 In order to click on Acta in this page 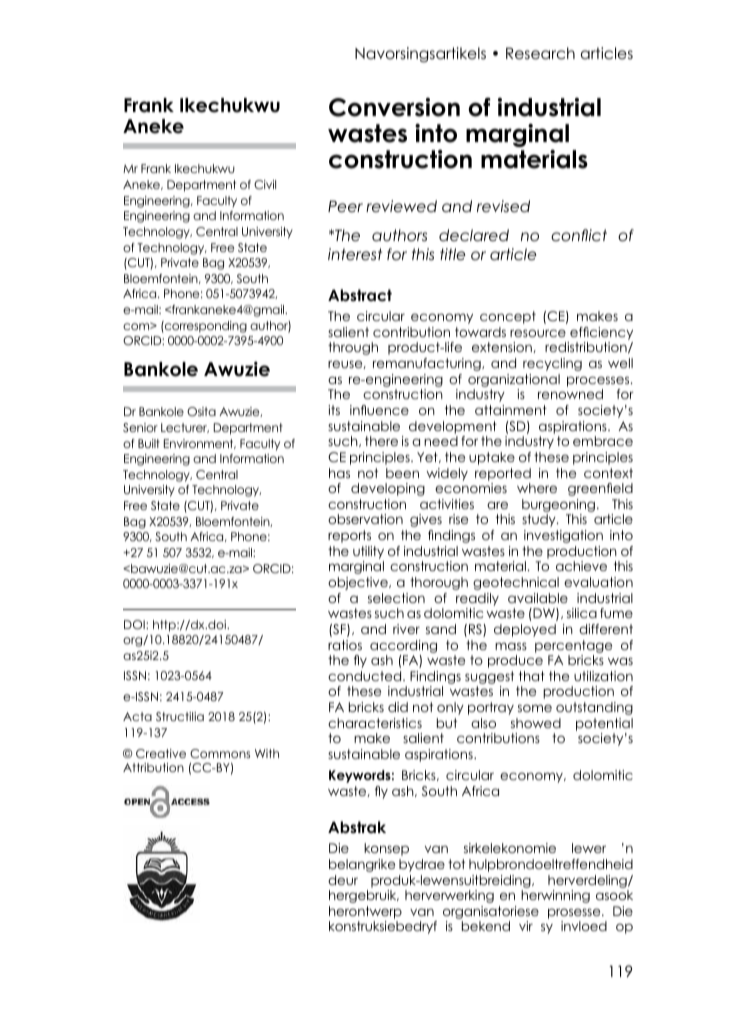, I will do `click(137, 716)`.
